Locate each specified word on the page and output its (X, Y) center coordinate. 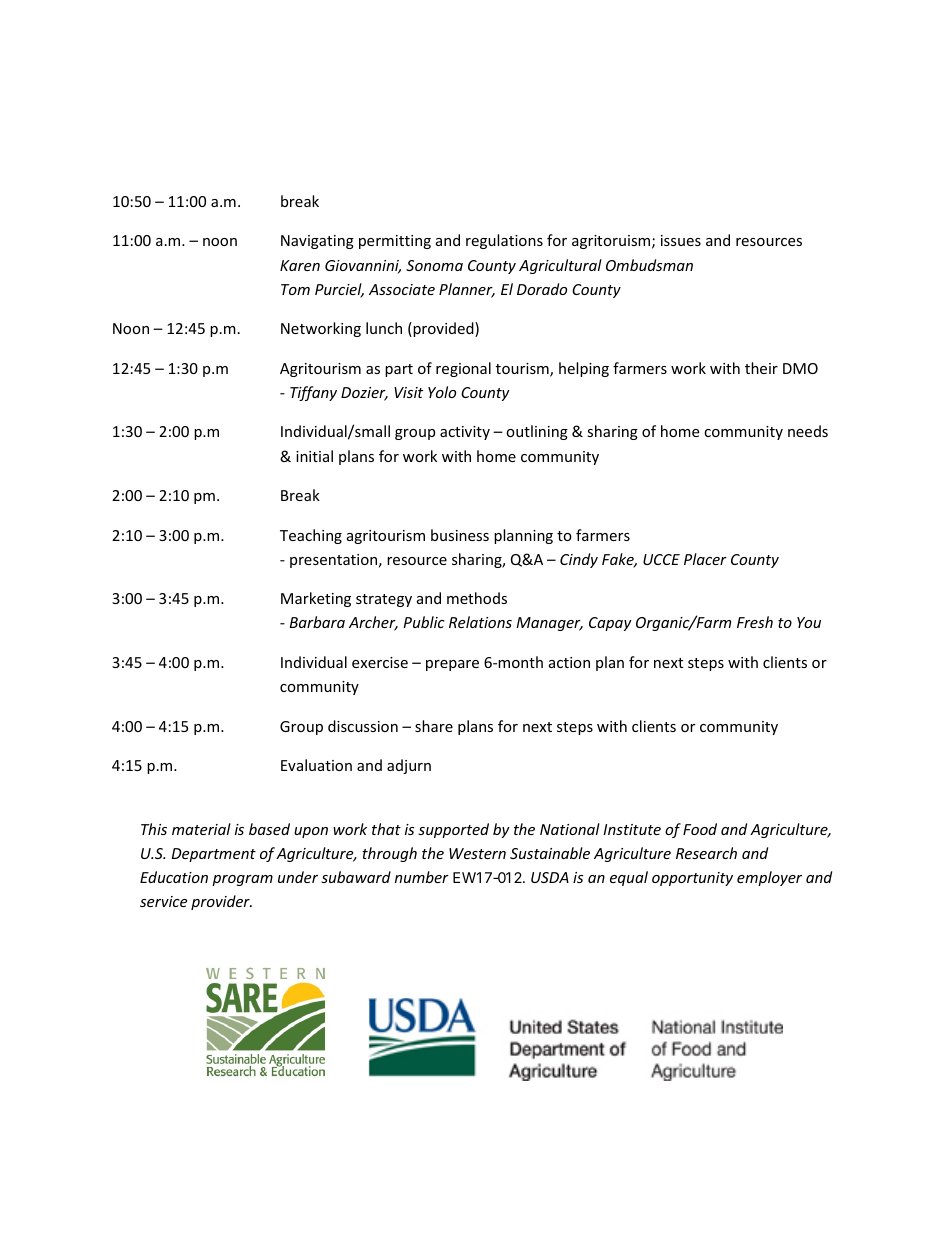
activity (465, 433)
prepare (452, 665)
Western (477, 853)
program (242, 880)
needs (808, 431)
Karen (300, 265)
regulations (504, 241)
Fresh (755, 622)
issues (681, 240)
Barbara (317, 622)
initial (314, 456)
